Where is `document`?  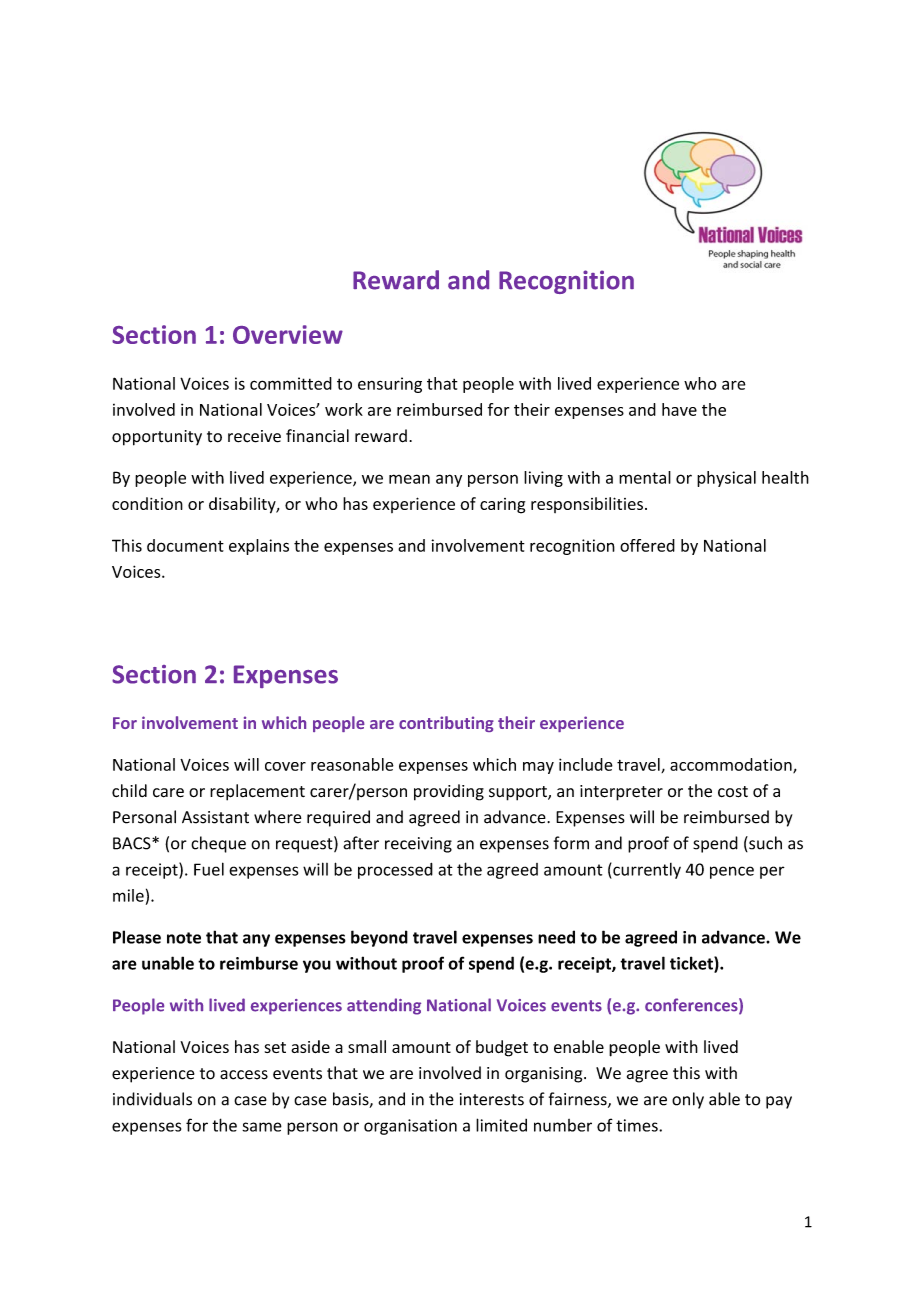 document is located at coordinates (185, 545).
